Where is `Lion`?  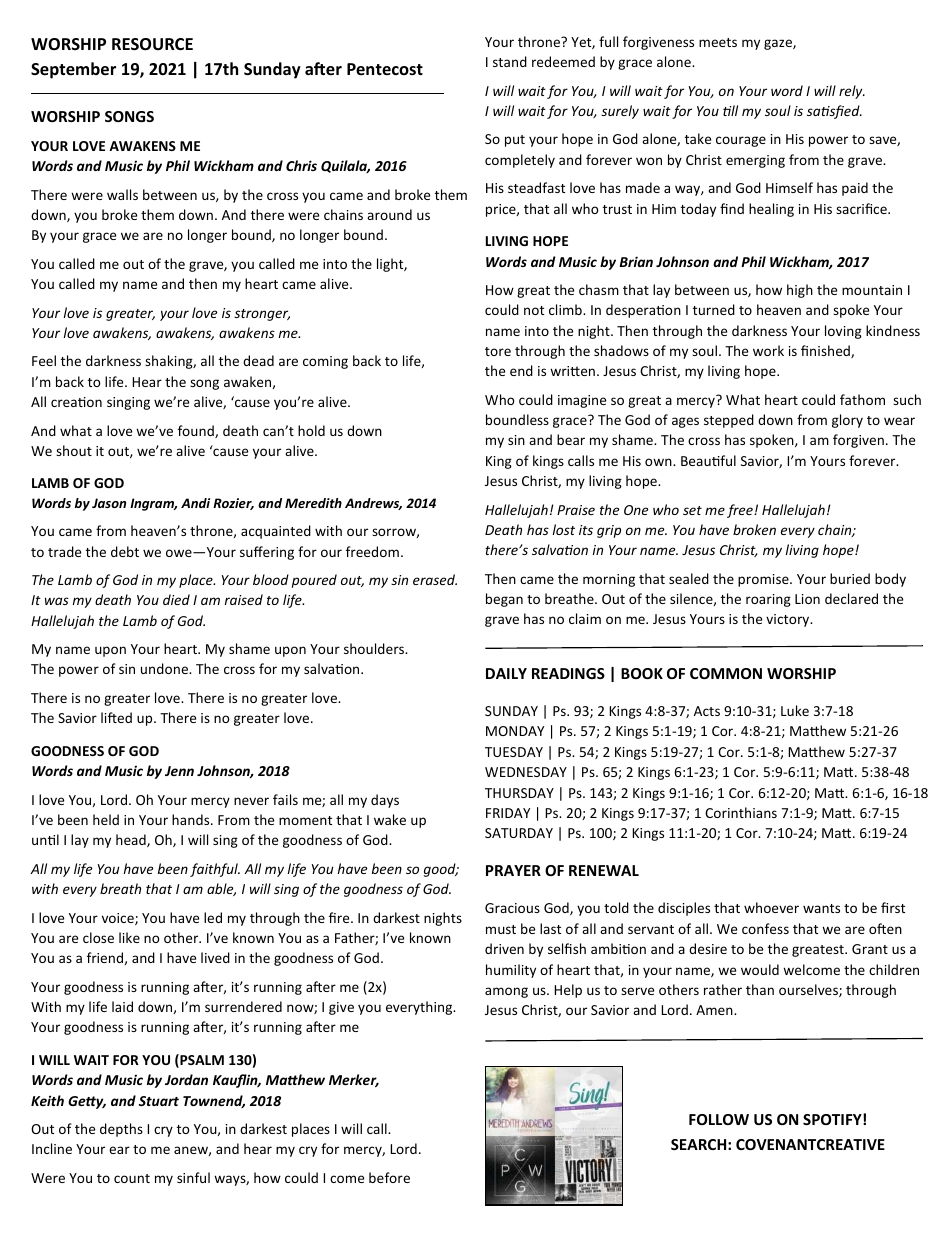 Lion is located at coordinates (807, 599).
